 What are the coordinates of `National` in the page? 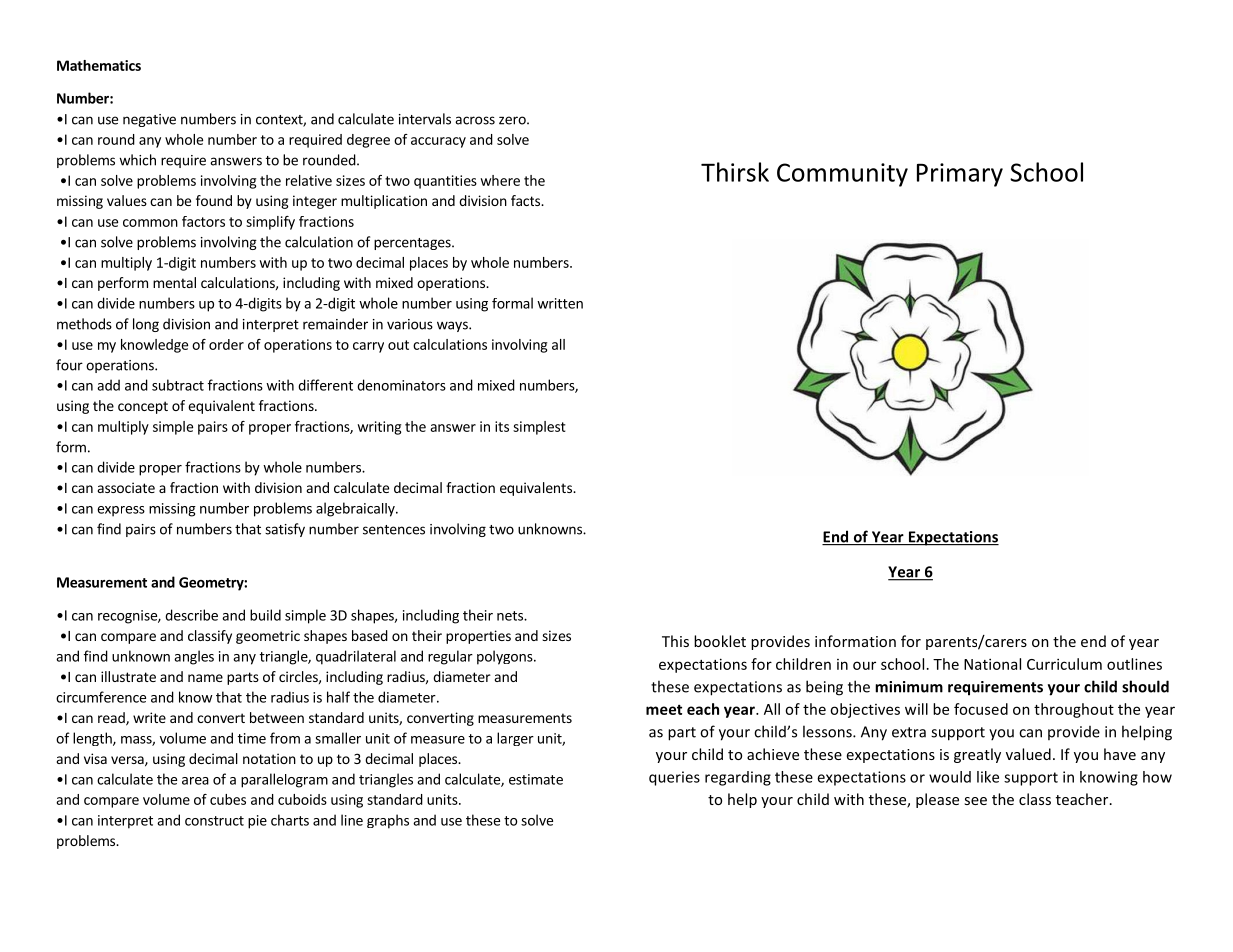 It's located at (992, 664).
